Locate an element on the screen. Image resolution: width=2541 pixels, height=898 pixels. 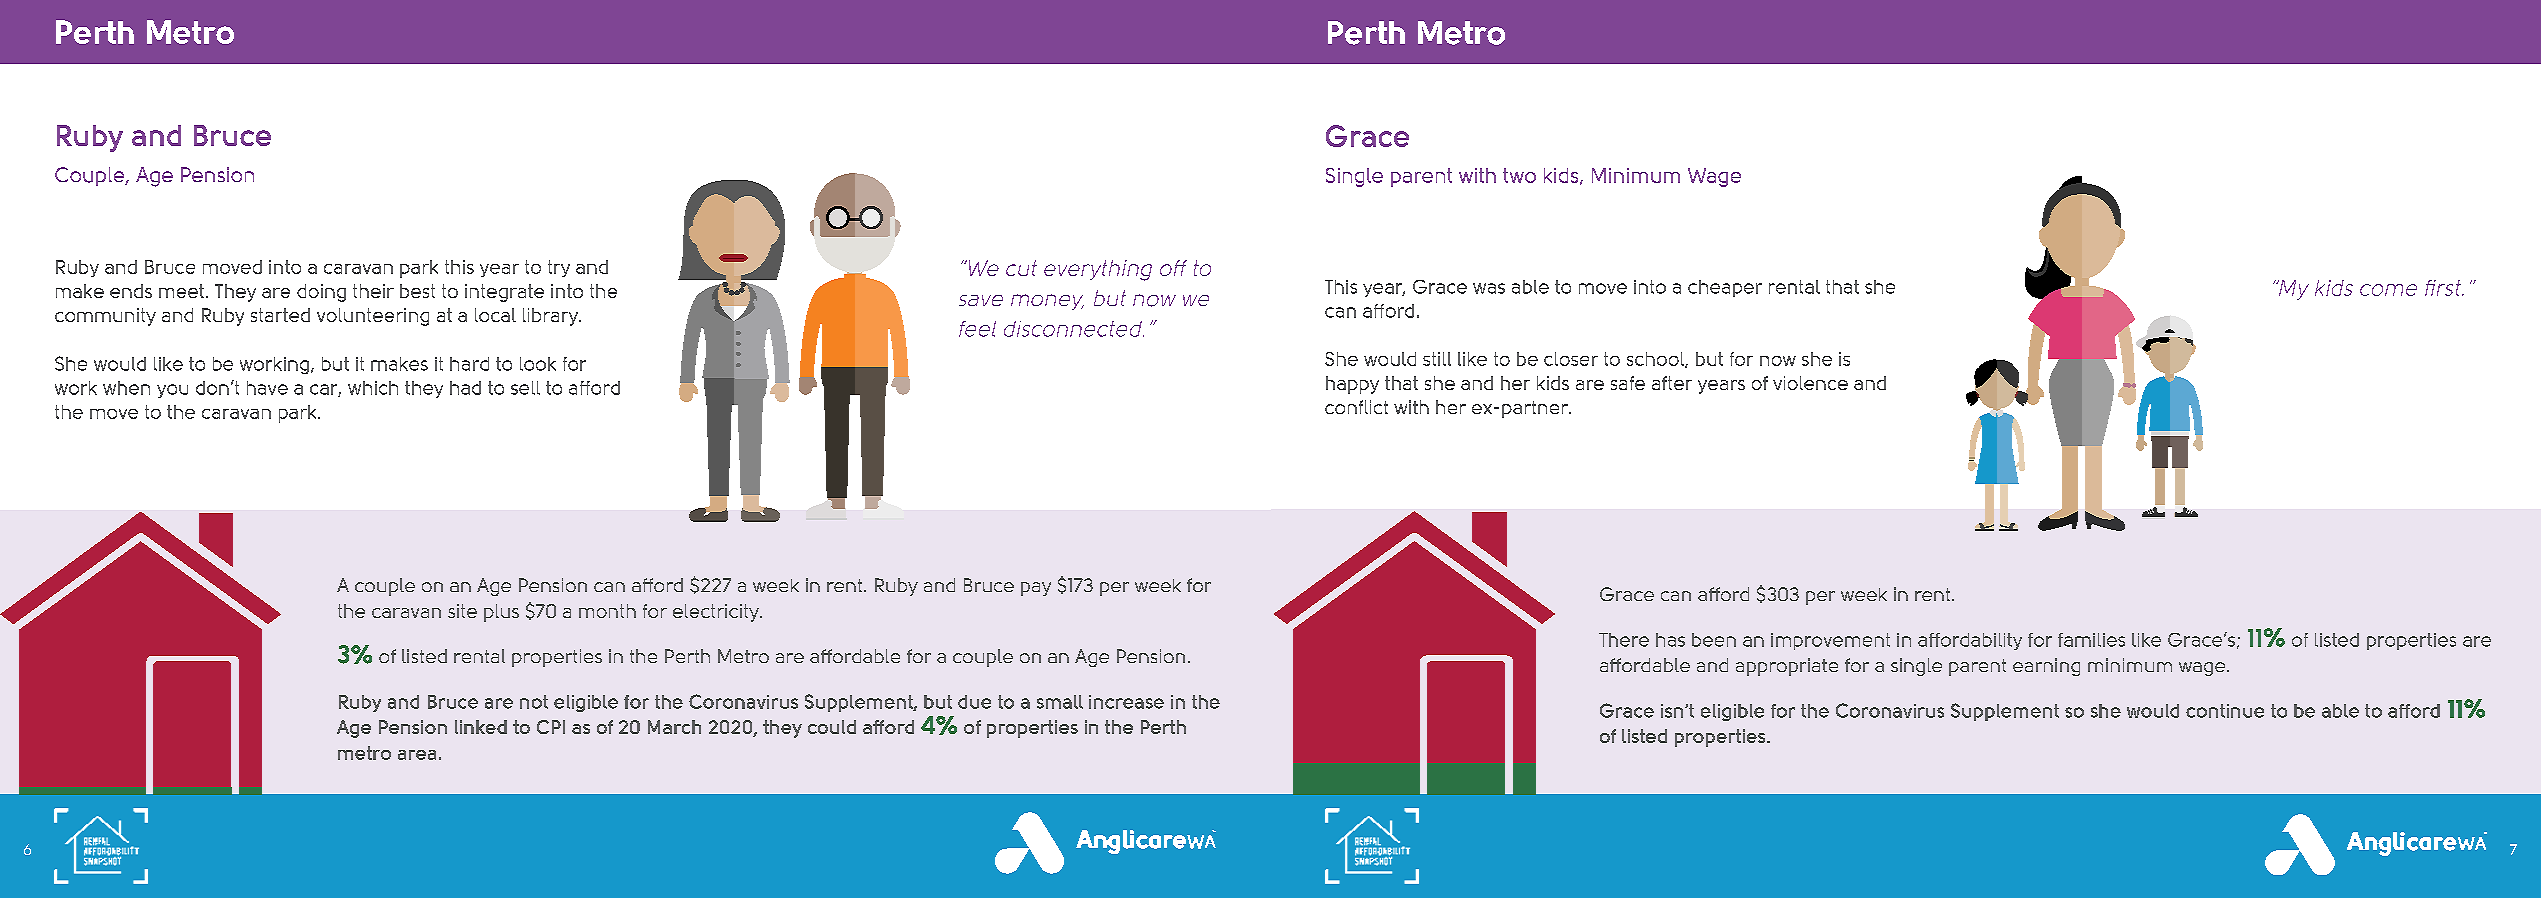
violence is located at coordinates (1810, 383).
